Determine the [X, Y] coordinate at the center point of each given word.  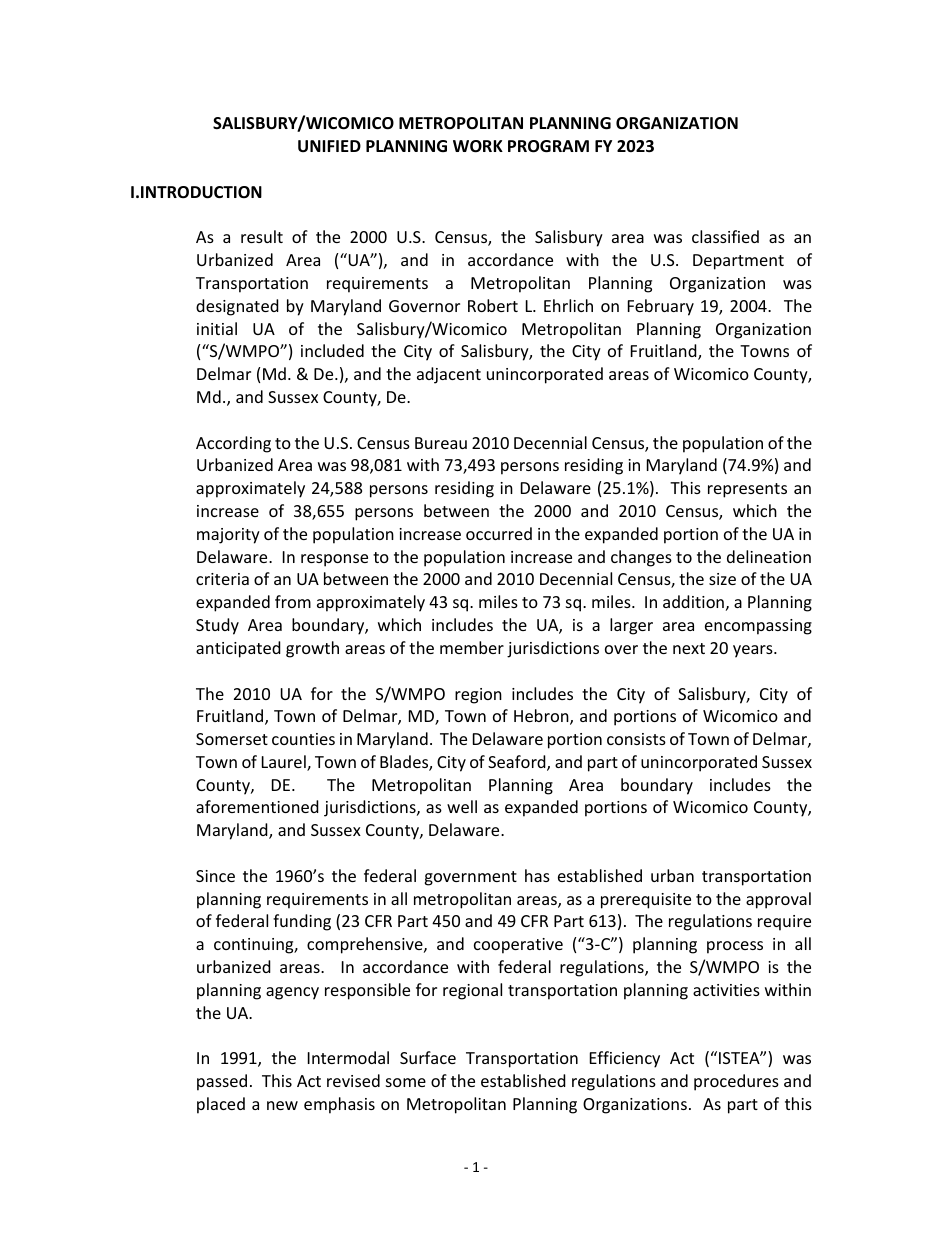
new [282, 1105]
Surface [428, 1057]
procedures [736, 1082]
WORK [478, 146]
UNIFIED [329, 146]
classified [725, 236]
